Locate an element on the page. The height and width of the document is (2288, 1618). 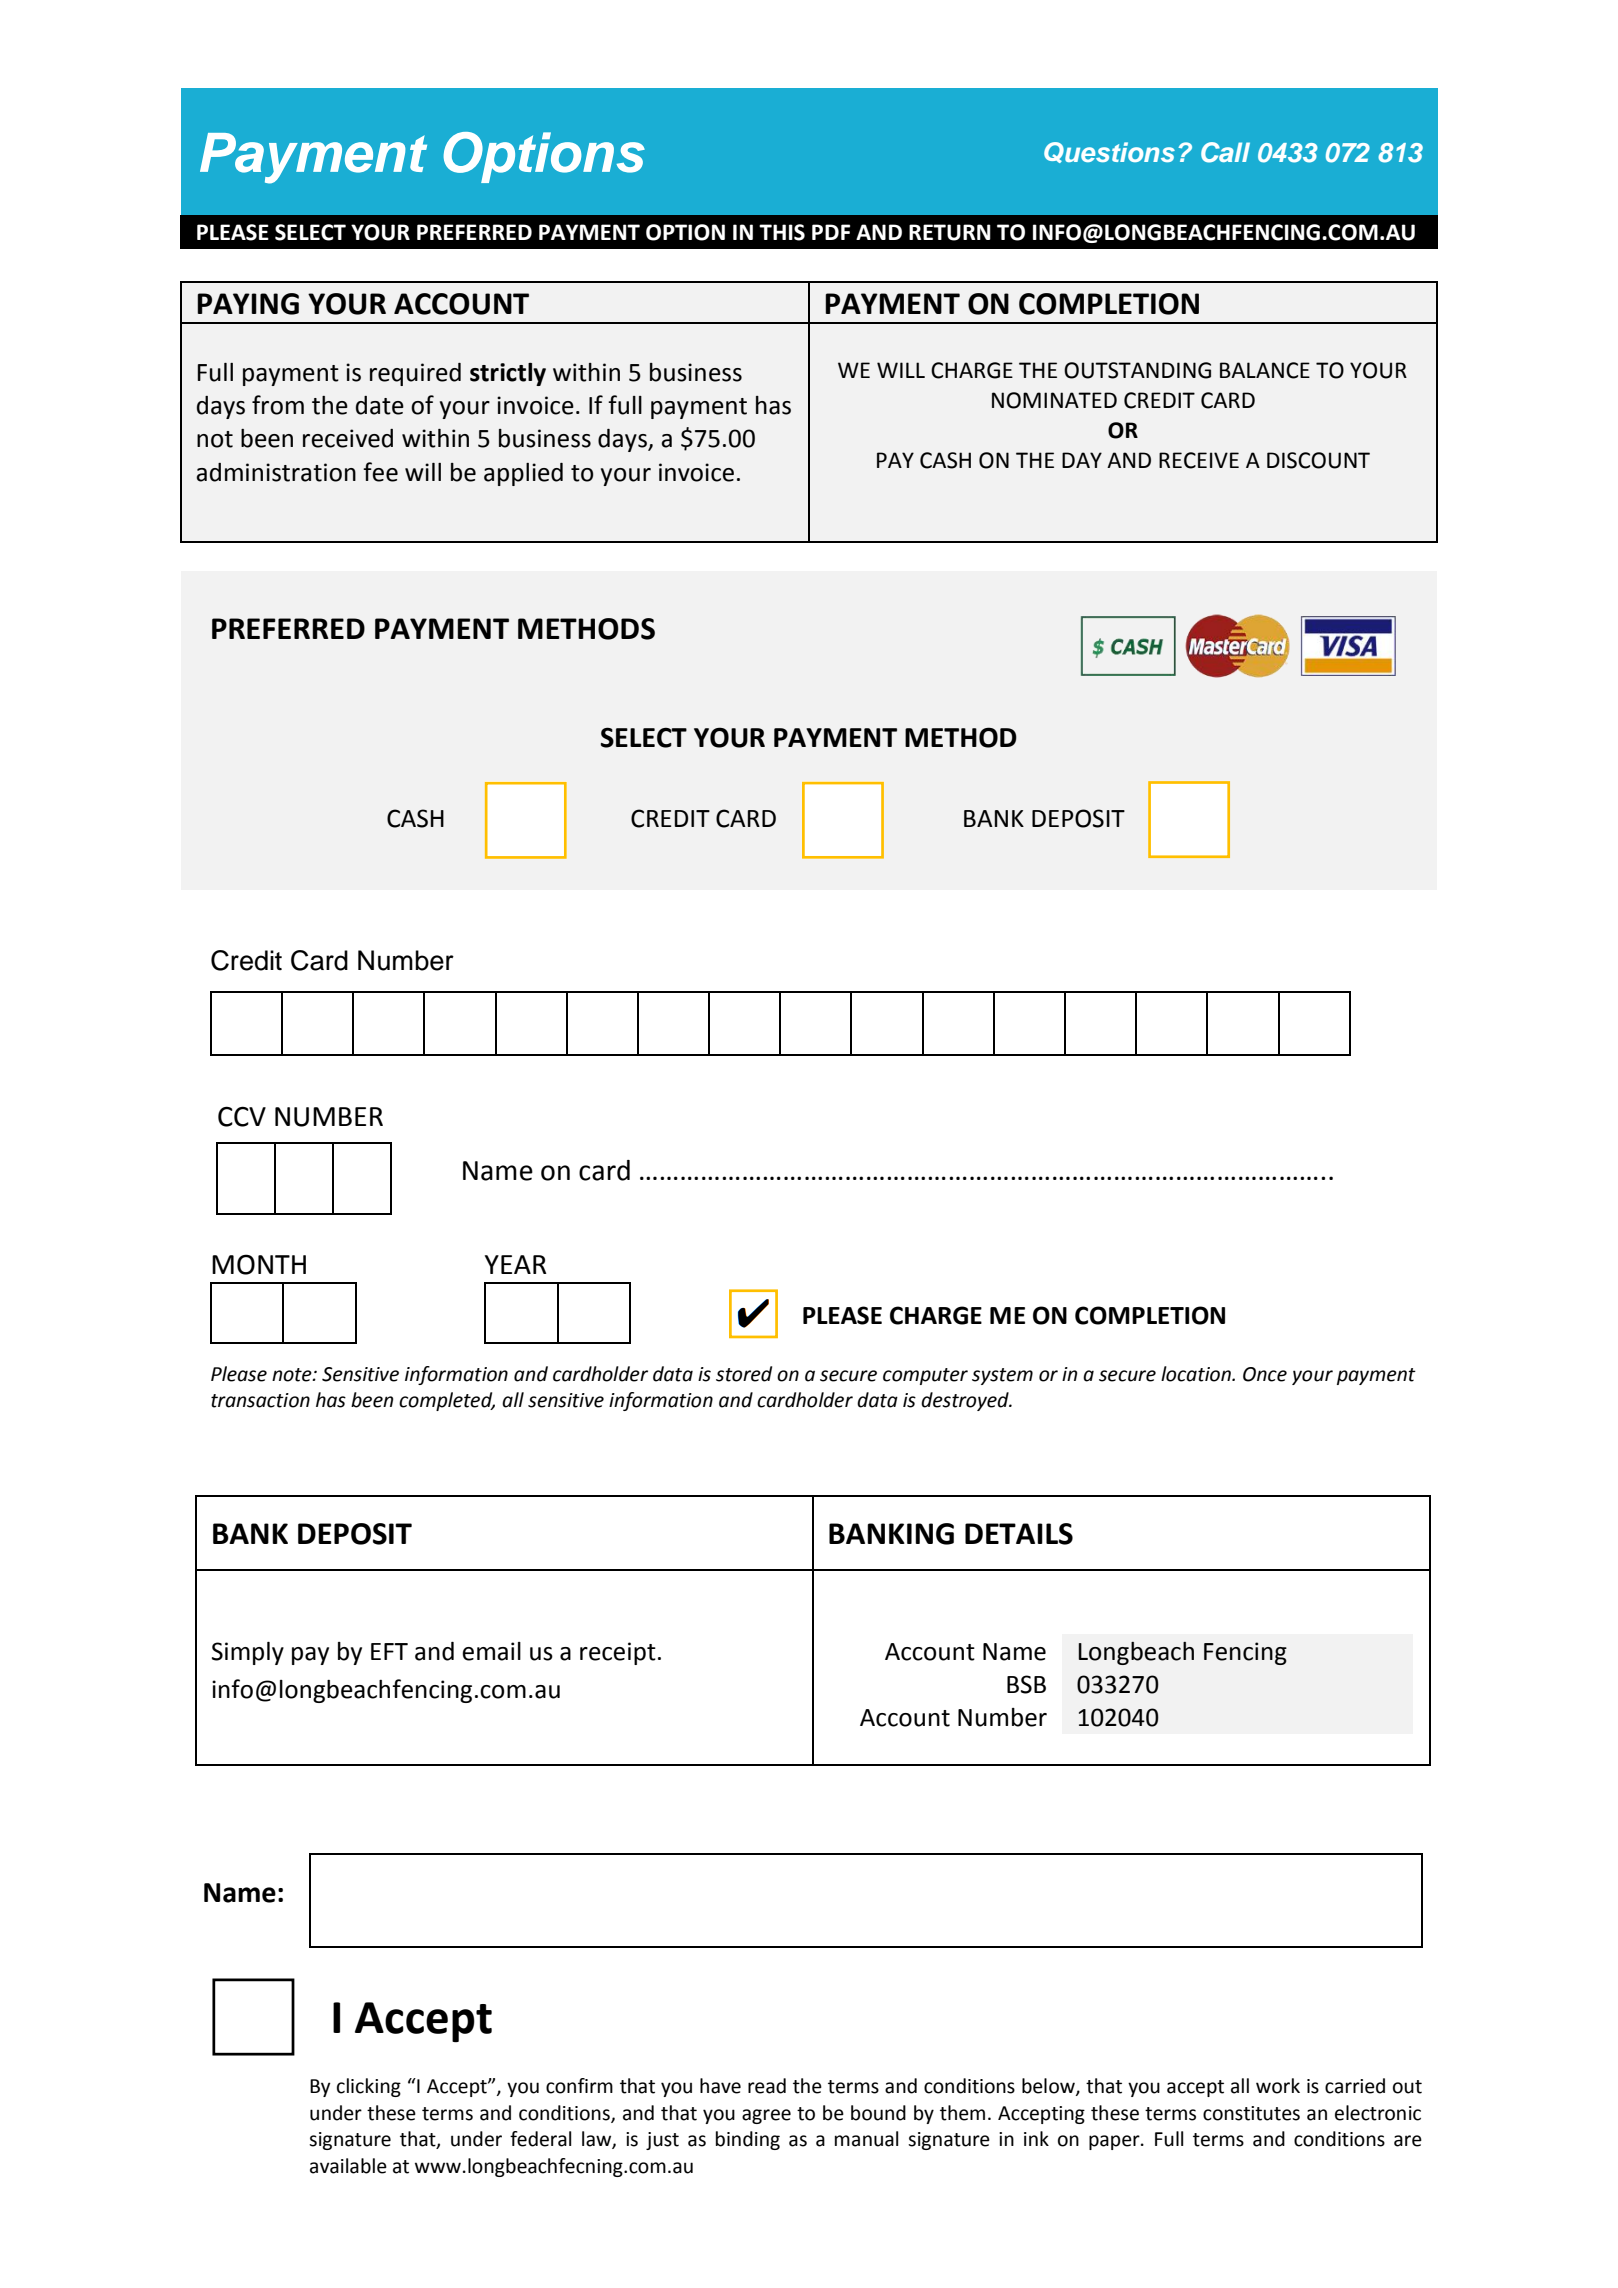
DETAILS is located at coordinates (1019, 1534).
